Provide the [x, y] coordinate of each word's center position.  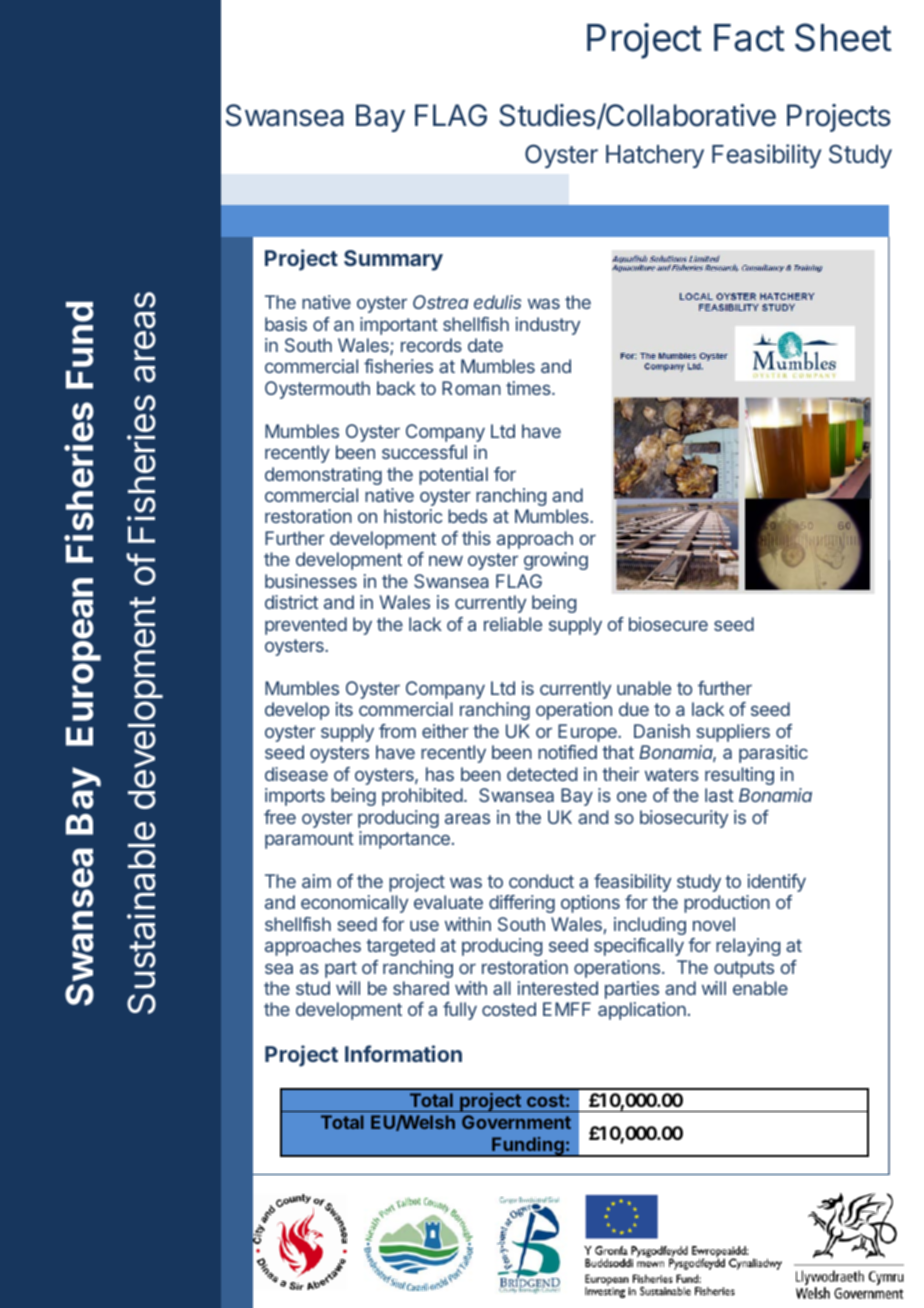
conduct [541, 881]
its [344, 709]
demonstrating [323, 476]
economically [354, 904]
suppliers [733, 733]
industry [548, 326]
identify [777, 883]
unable [644, 688]
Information [403, 1053]
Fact [749, 38]
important [399, 326]
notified [567, 752]
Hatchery [655, 156]
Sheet [843, 37]
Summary [393, 260]
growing [556, 561]
